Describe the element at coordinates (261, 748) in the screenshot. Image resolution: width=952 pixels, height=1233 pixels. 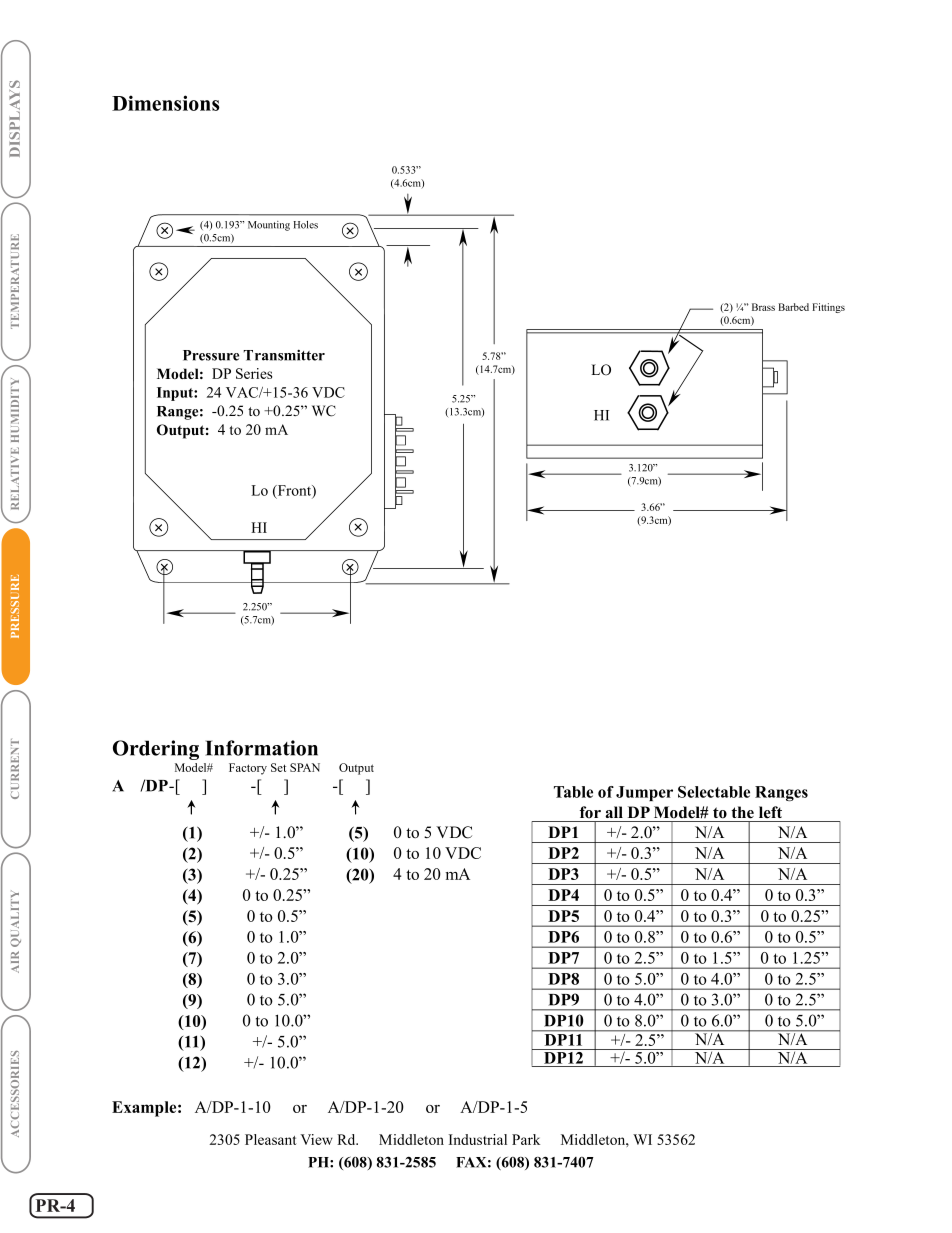
I see `Information` at that location.
